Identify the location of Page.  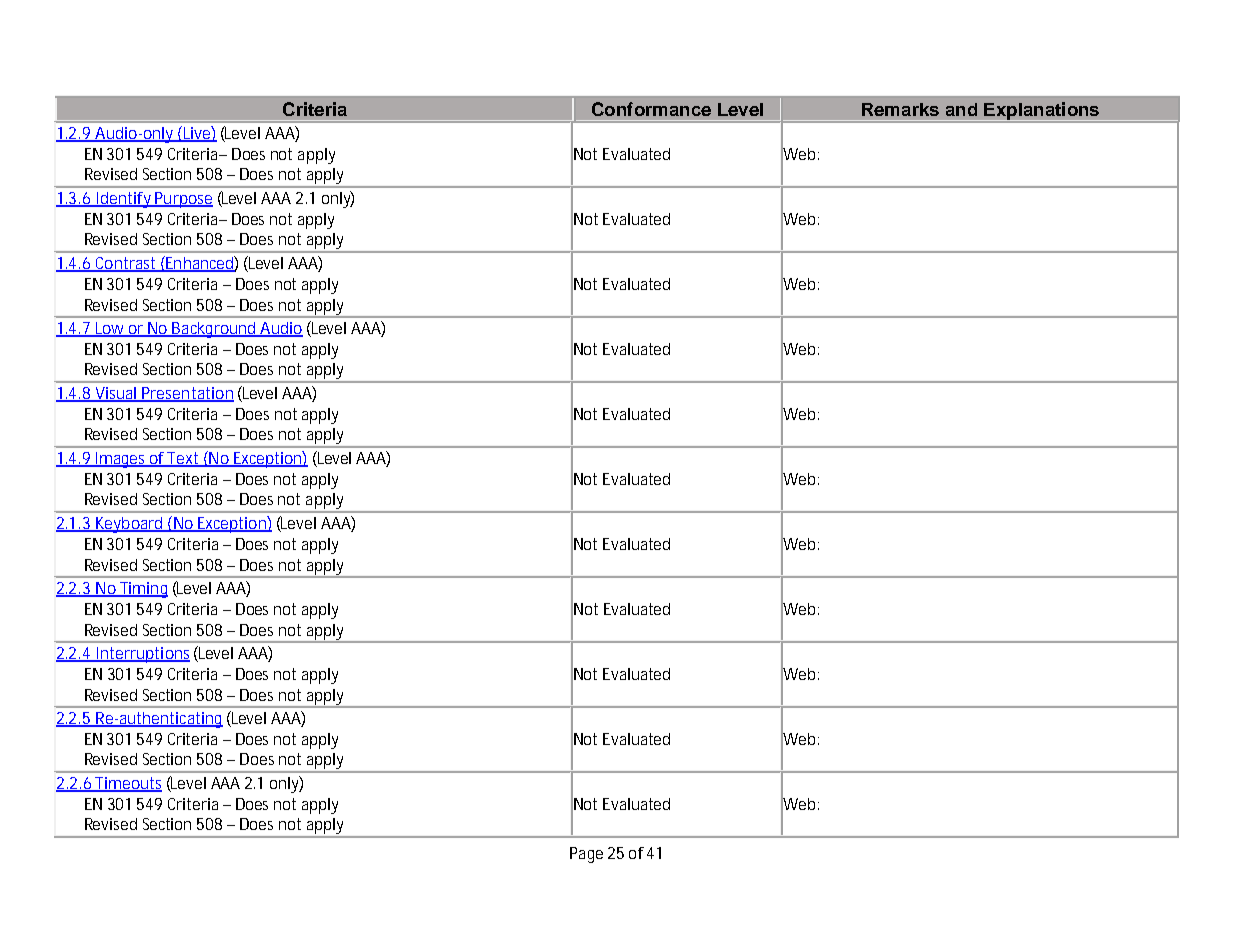
(586, 855).
